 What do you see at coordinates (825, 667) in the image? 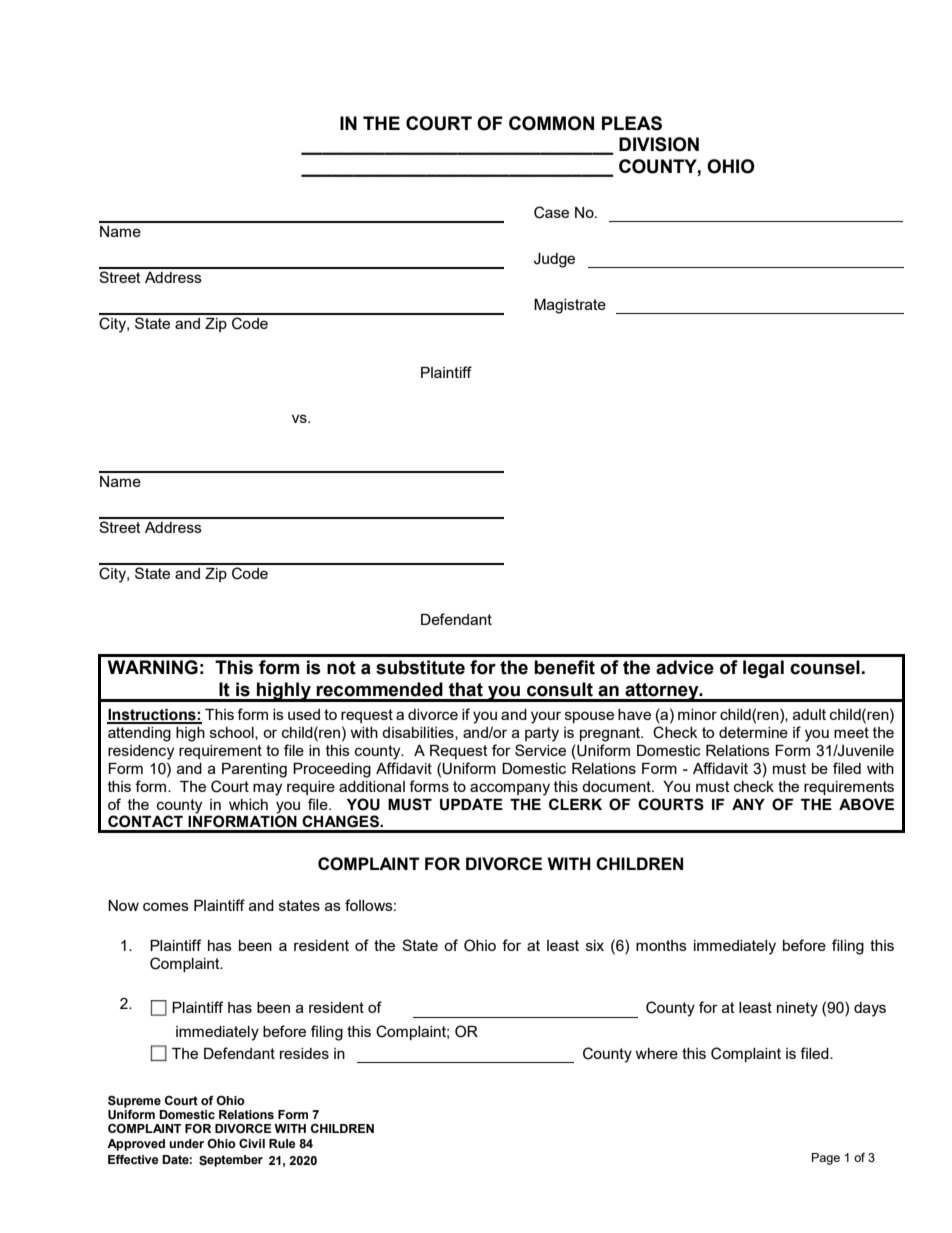
I see `counsel` at bounding box center [825, 667].
